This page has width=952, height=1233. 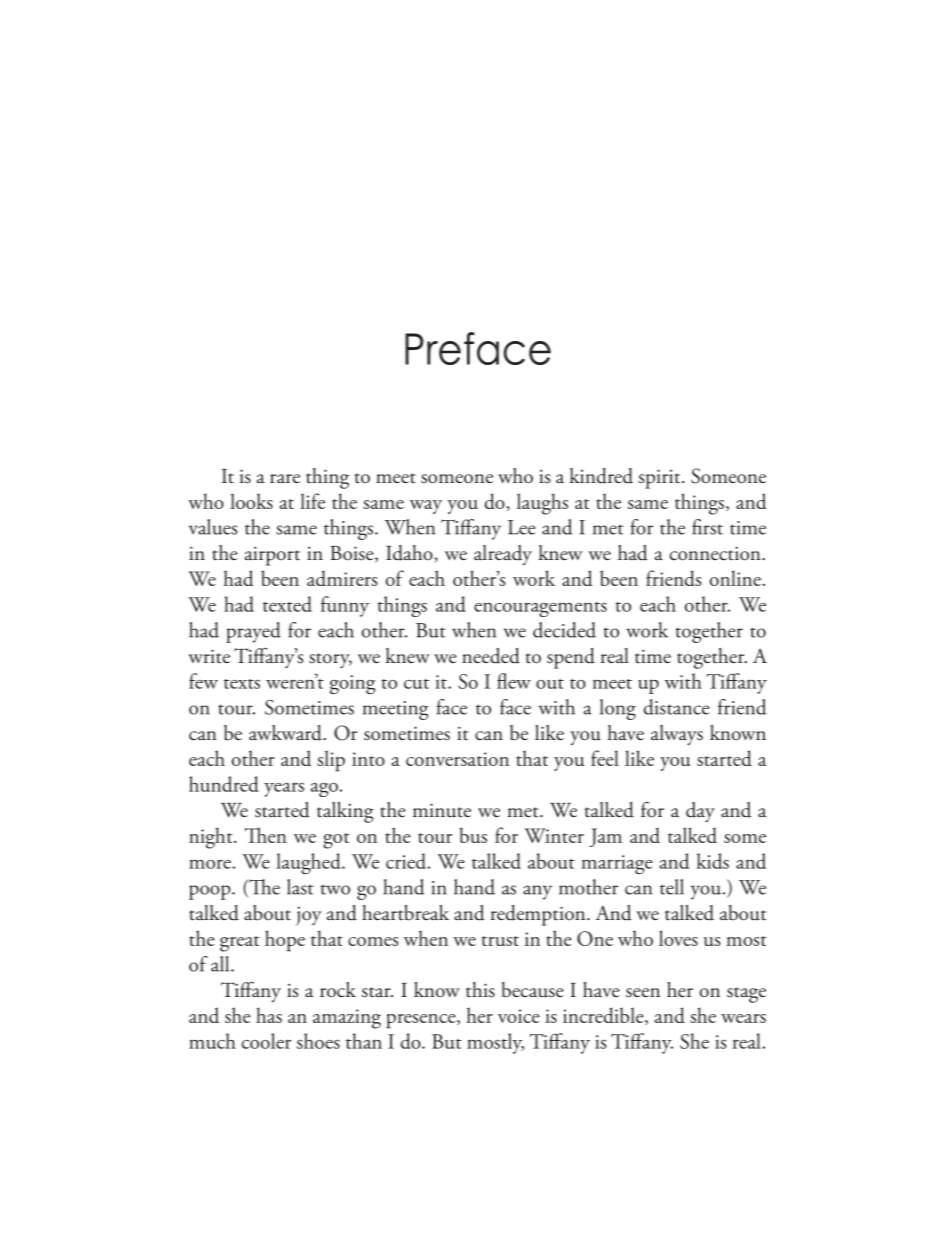 What do you see at coordinates (672, 887) in the page?
I see `tell` at bounding box center [672, 887].
